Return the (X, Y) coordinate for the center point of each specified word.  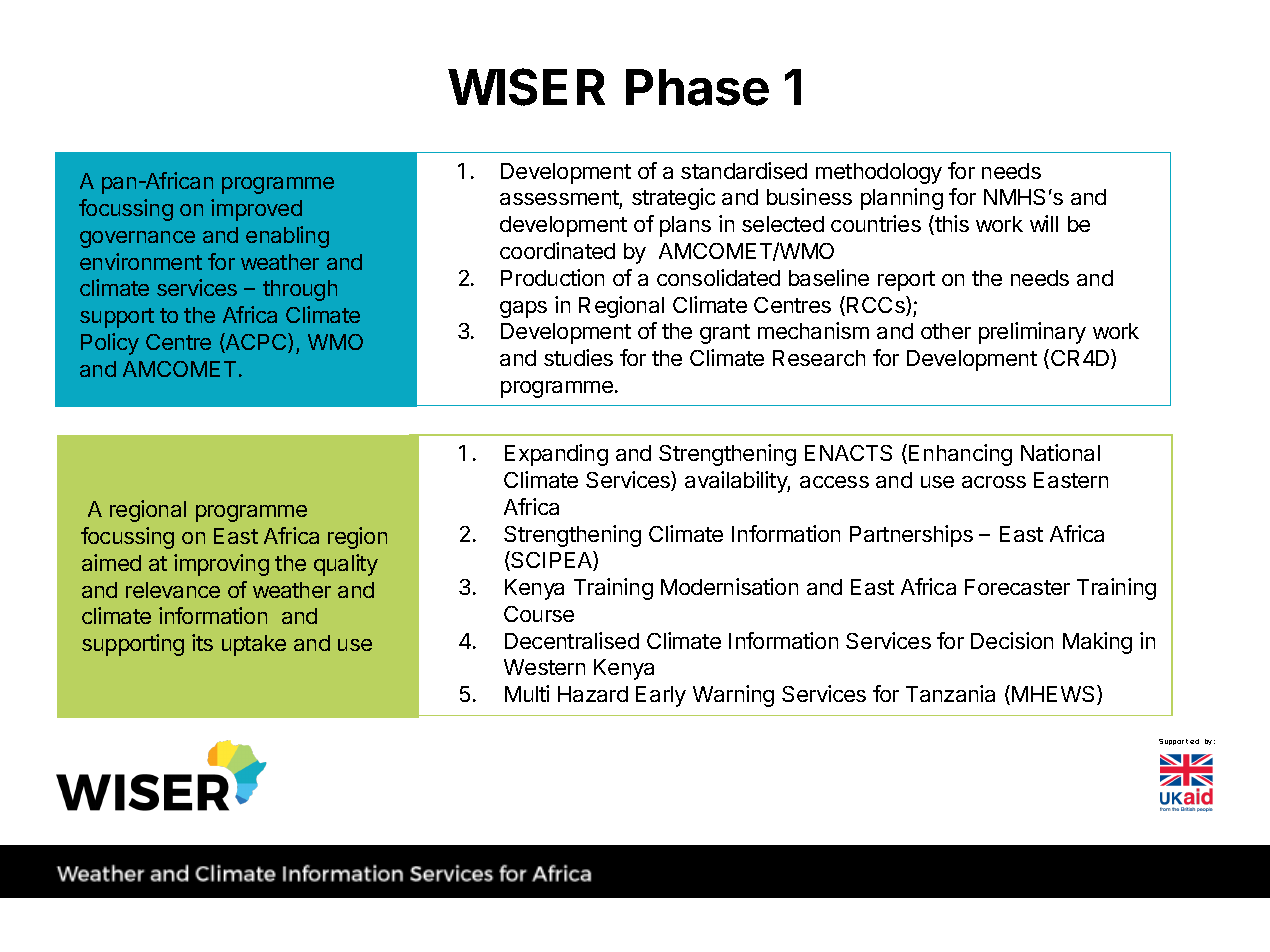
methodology (879, 173)
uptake (254, 645)
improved (256, 210)
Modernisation (729, 586)
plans (685, 226)
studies (578, 357)
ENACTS (848, 453)
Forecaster (1017, 587)
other (946, 331)
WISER (526, 87)
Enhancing (960, 455)
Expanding (556, 455)
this (951, 225)
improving (221, 565)
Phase (697, 87)
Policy (110, 344)
